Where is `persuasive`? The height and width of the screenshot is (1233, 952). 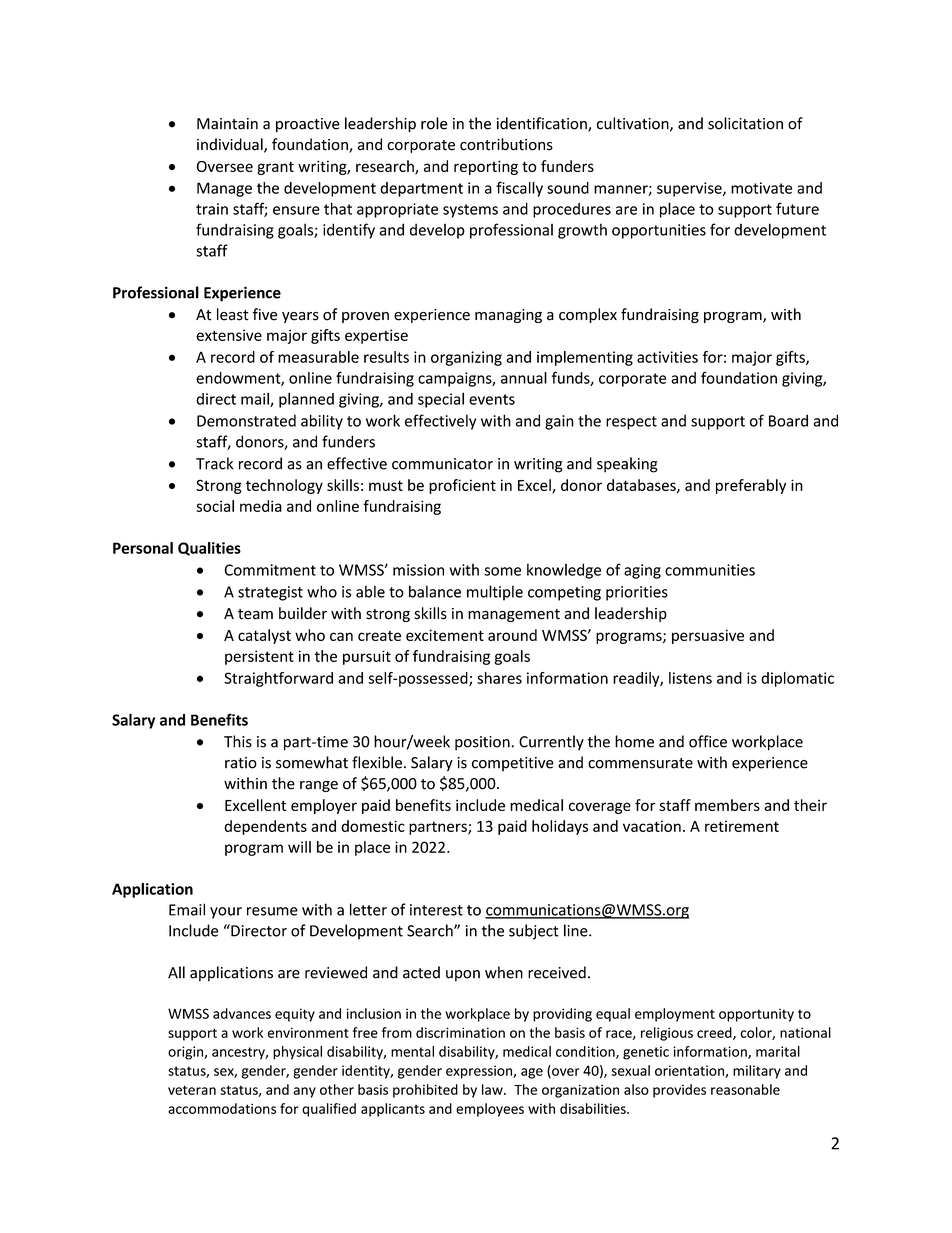 persuasive is located at coordinates (708, 636).
